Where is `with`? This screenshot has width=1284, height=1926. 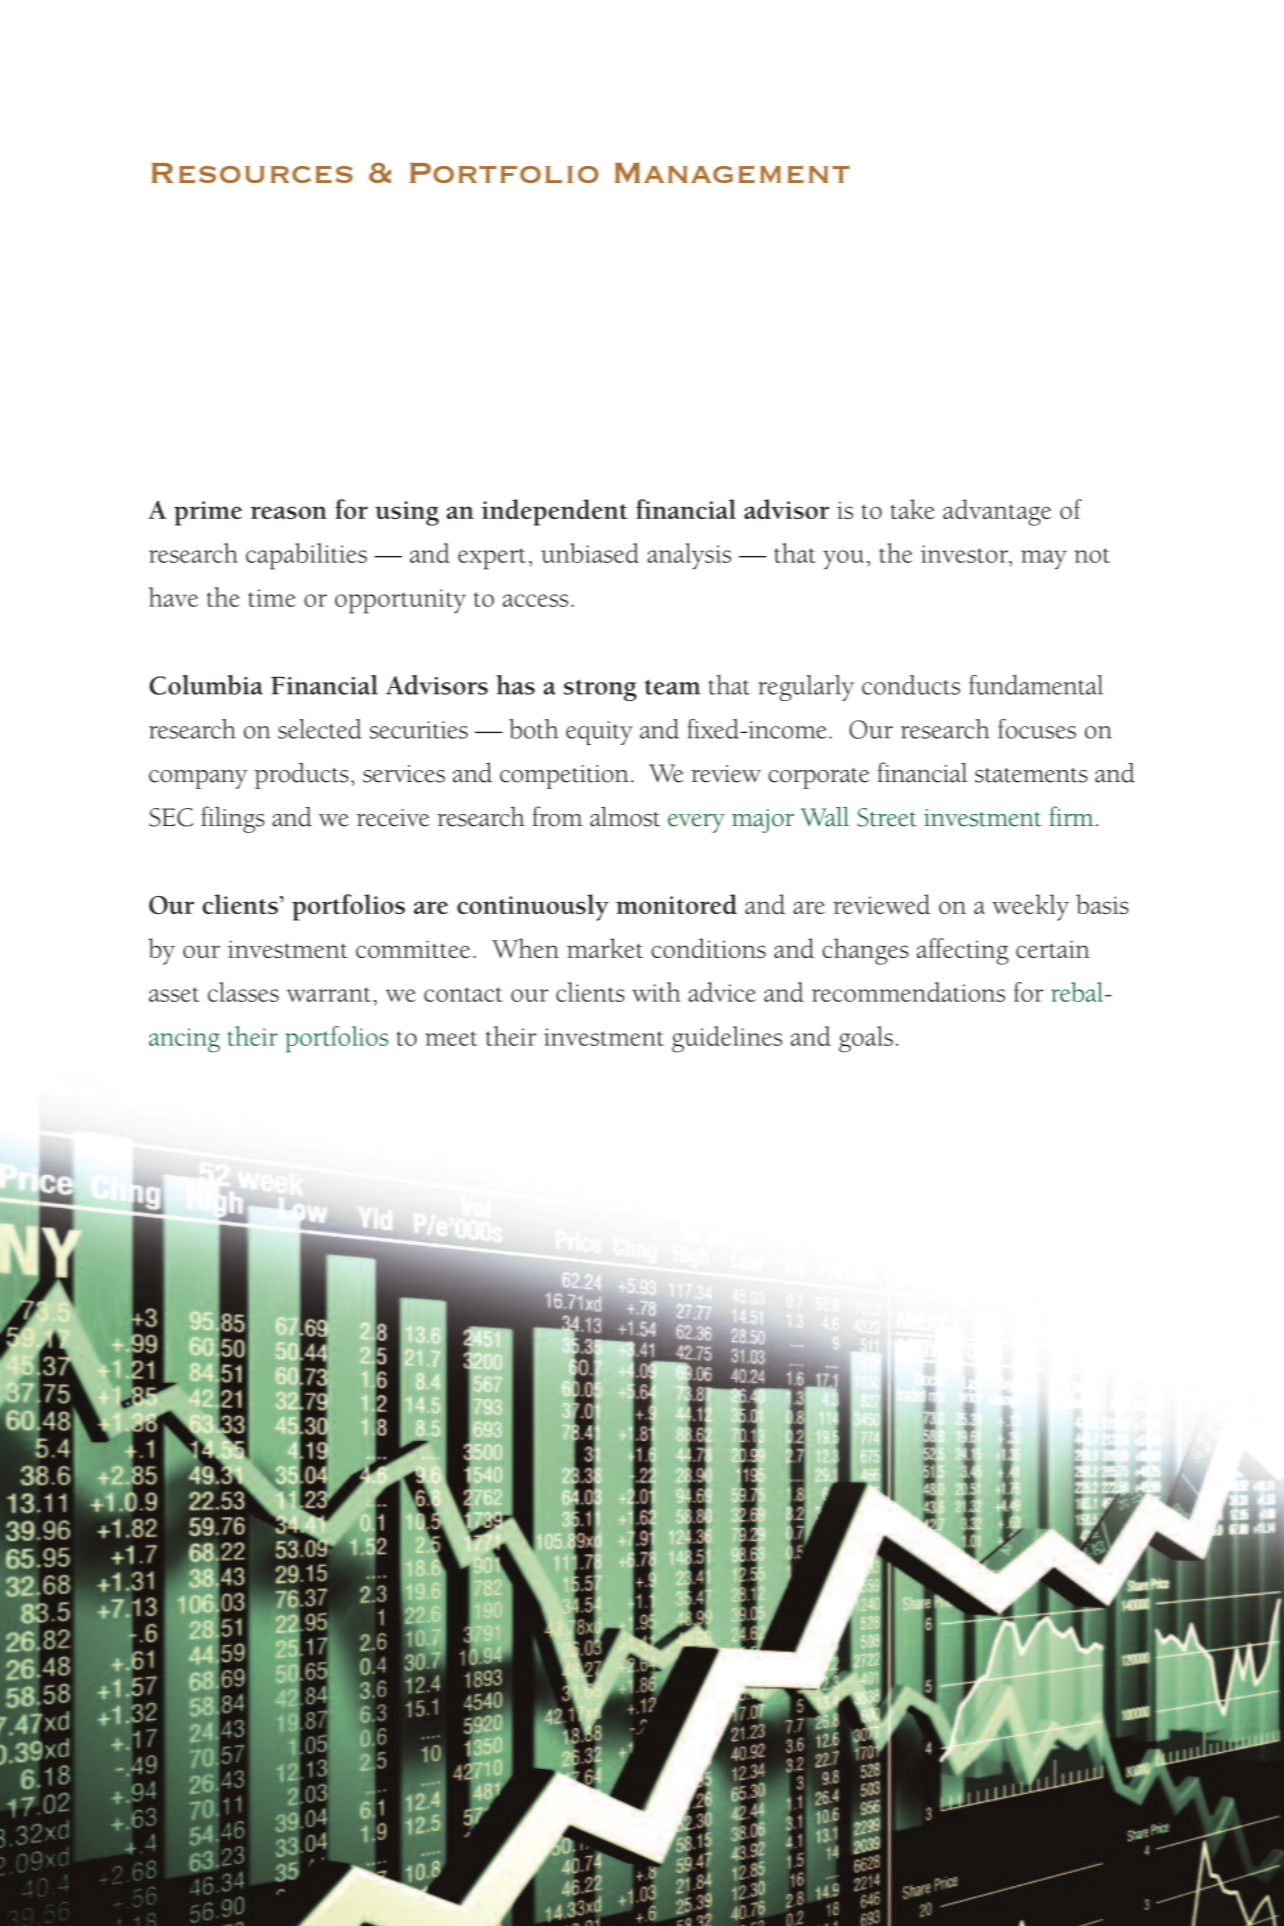 with is located at coordinates (656, 992).
